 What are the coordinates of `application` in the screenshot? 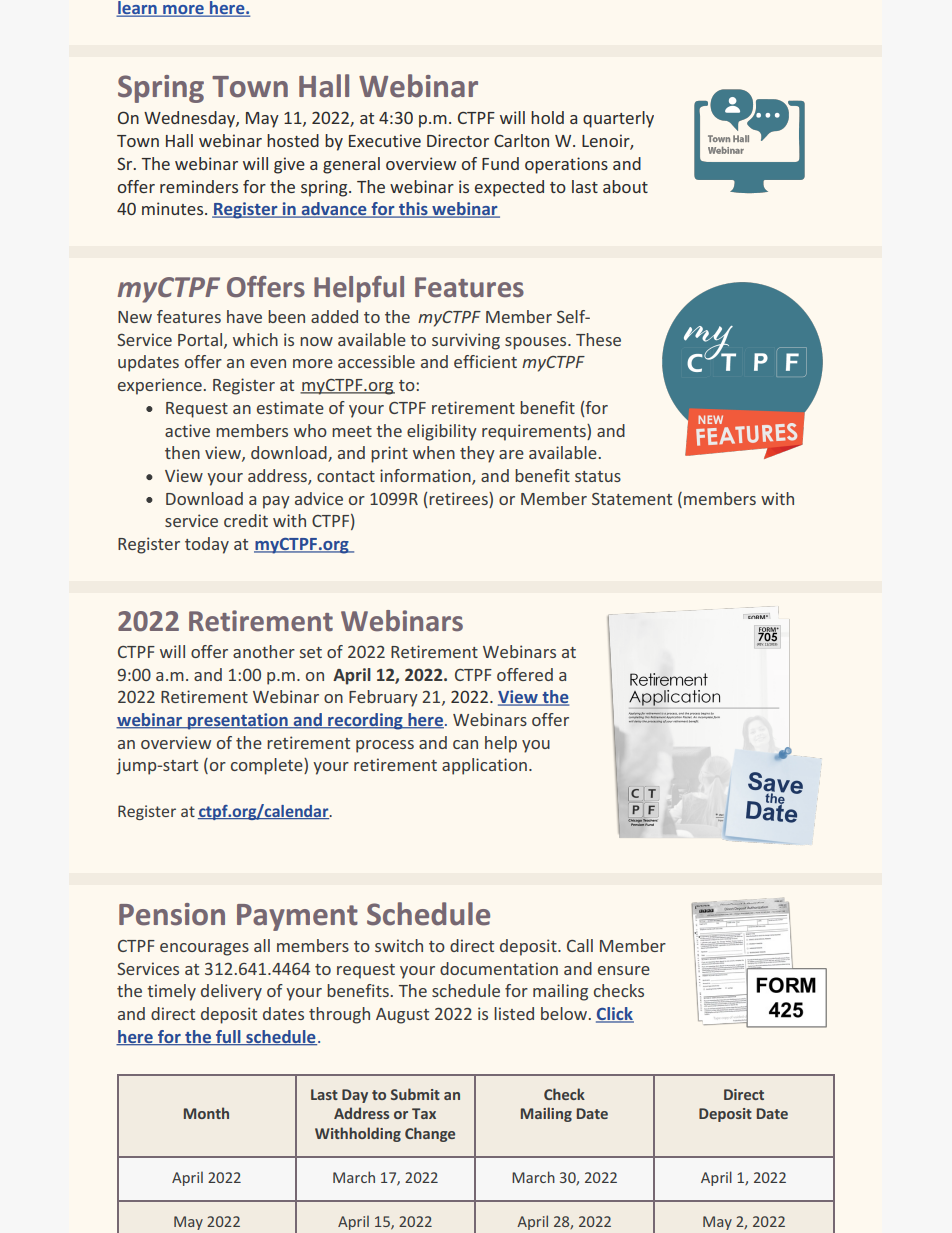 It's located at (484, 766).
